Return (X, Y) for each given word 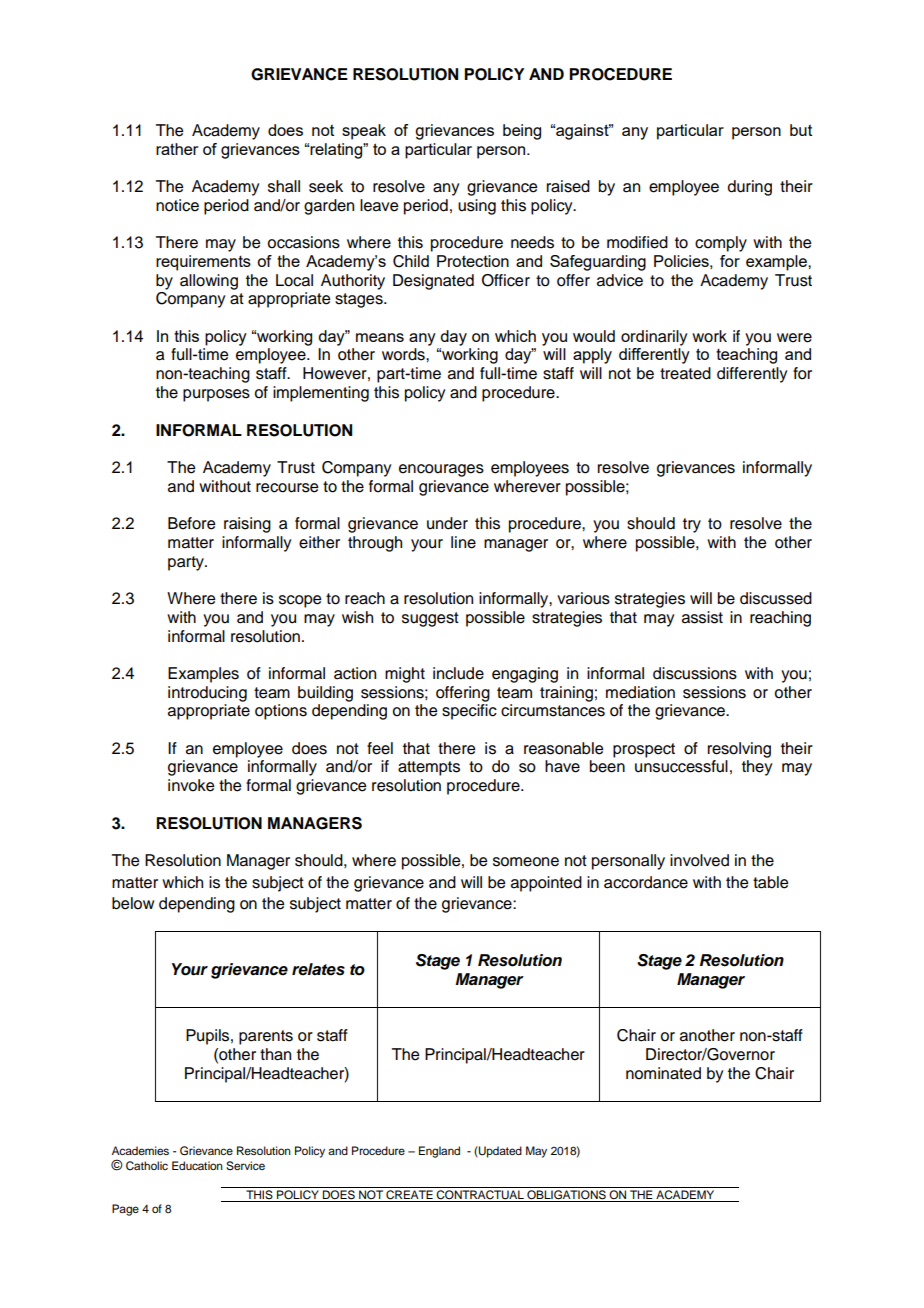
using (477, 207)
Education (197, 1165)
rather (177, 149)
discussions (695, 673)
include (458, 673)
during (750, 188)
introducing (207, 694)
